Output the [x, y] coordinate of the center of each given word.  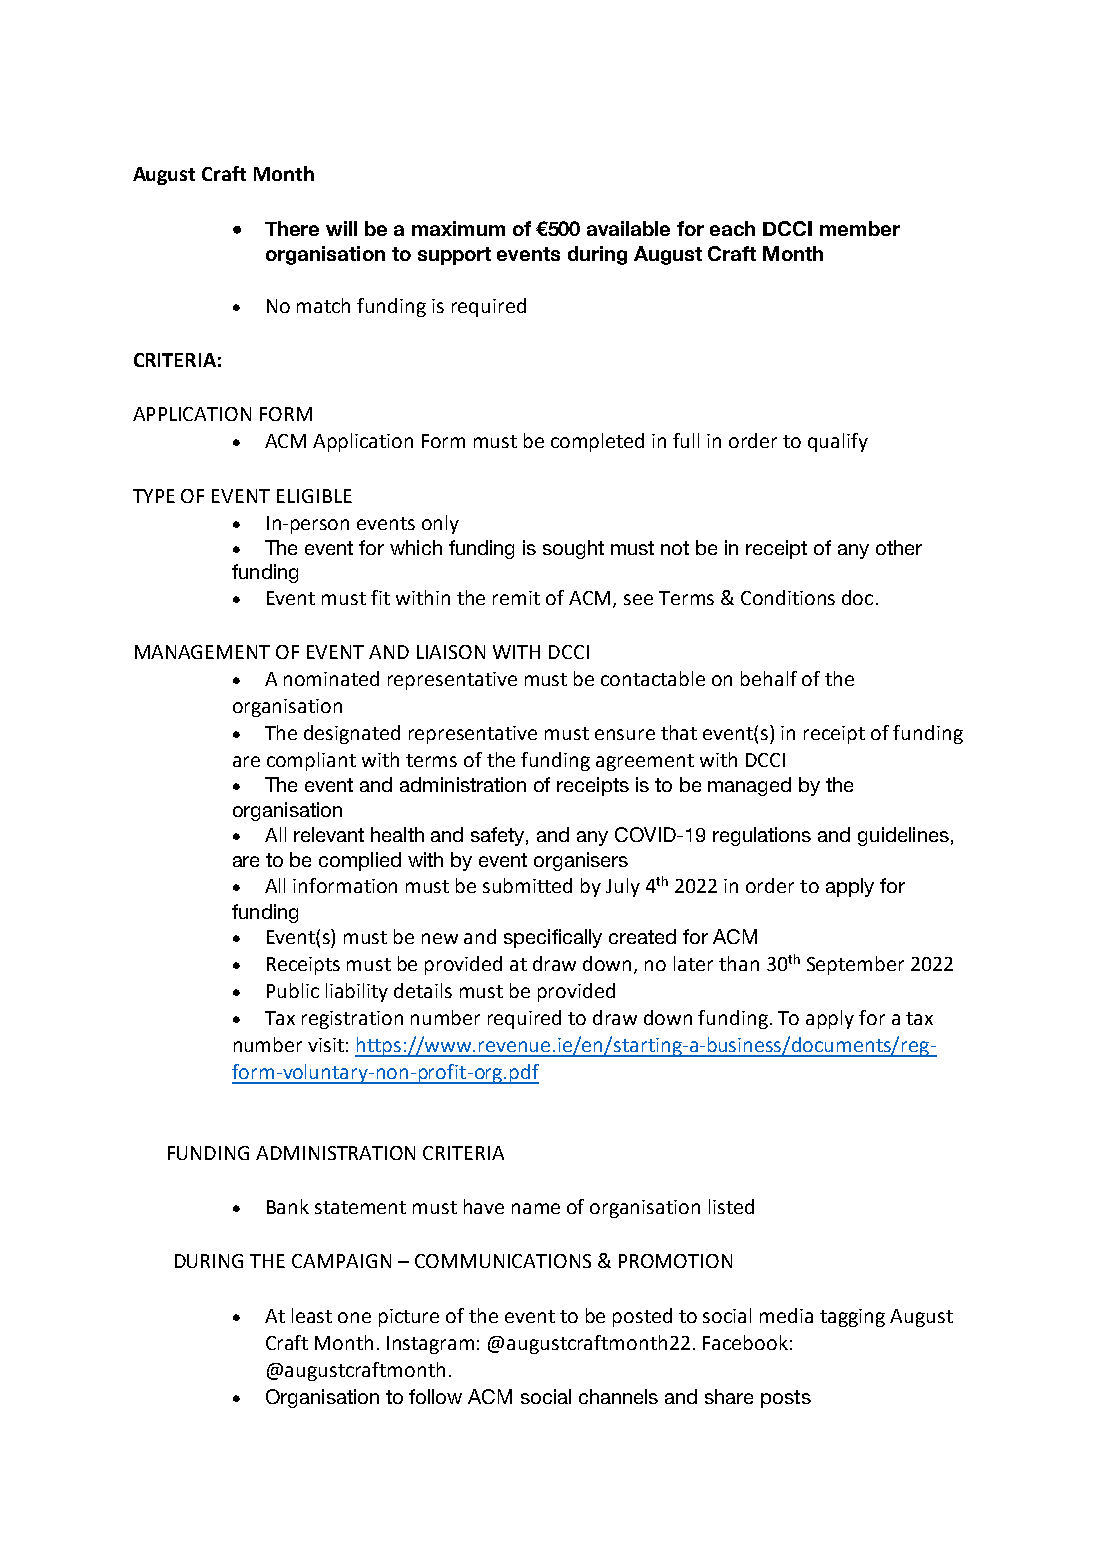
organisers [581, 861]
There [292, 228]
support [454, 256]
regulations [762, 836]
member [860, 228]
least [312, 1315]
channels [618, 1396]
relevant [329, 834]
